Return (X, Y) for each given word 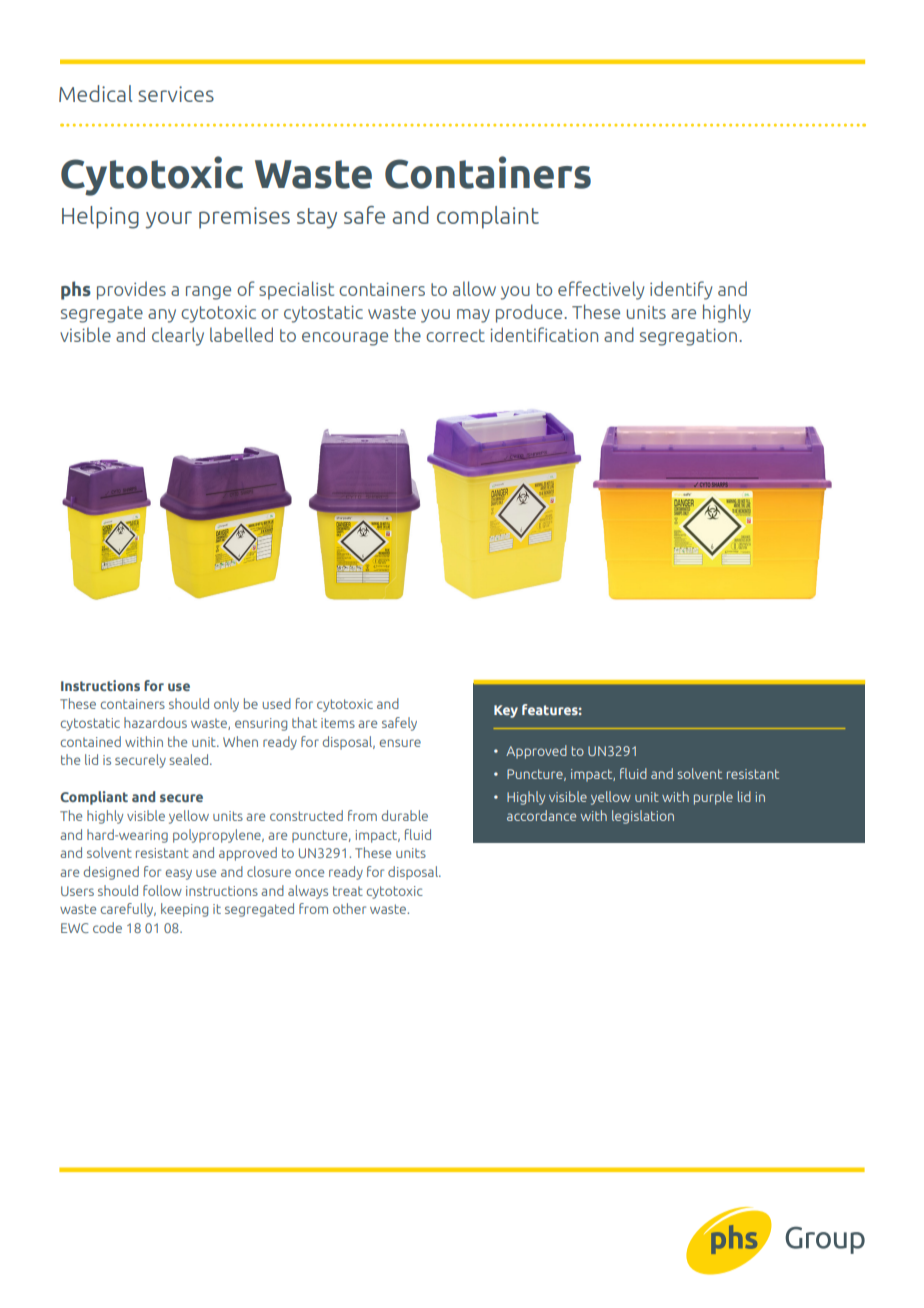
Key (506, 711)
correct (455, 335)
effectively (601, 290)
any (162, 316)
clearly (178, 336)
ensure (400, 743)
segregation (688, 337)
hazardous (155, 722)
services (176, 94)
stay (317, 218)
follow (162, 890)
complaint (488, 217)
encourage (345, 339)
